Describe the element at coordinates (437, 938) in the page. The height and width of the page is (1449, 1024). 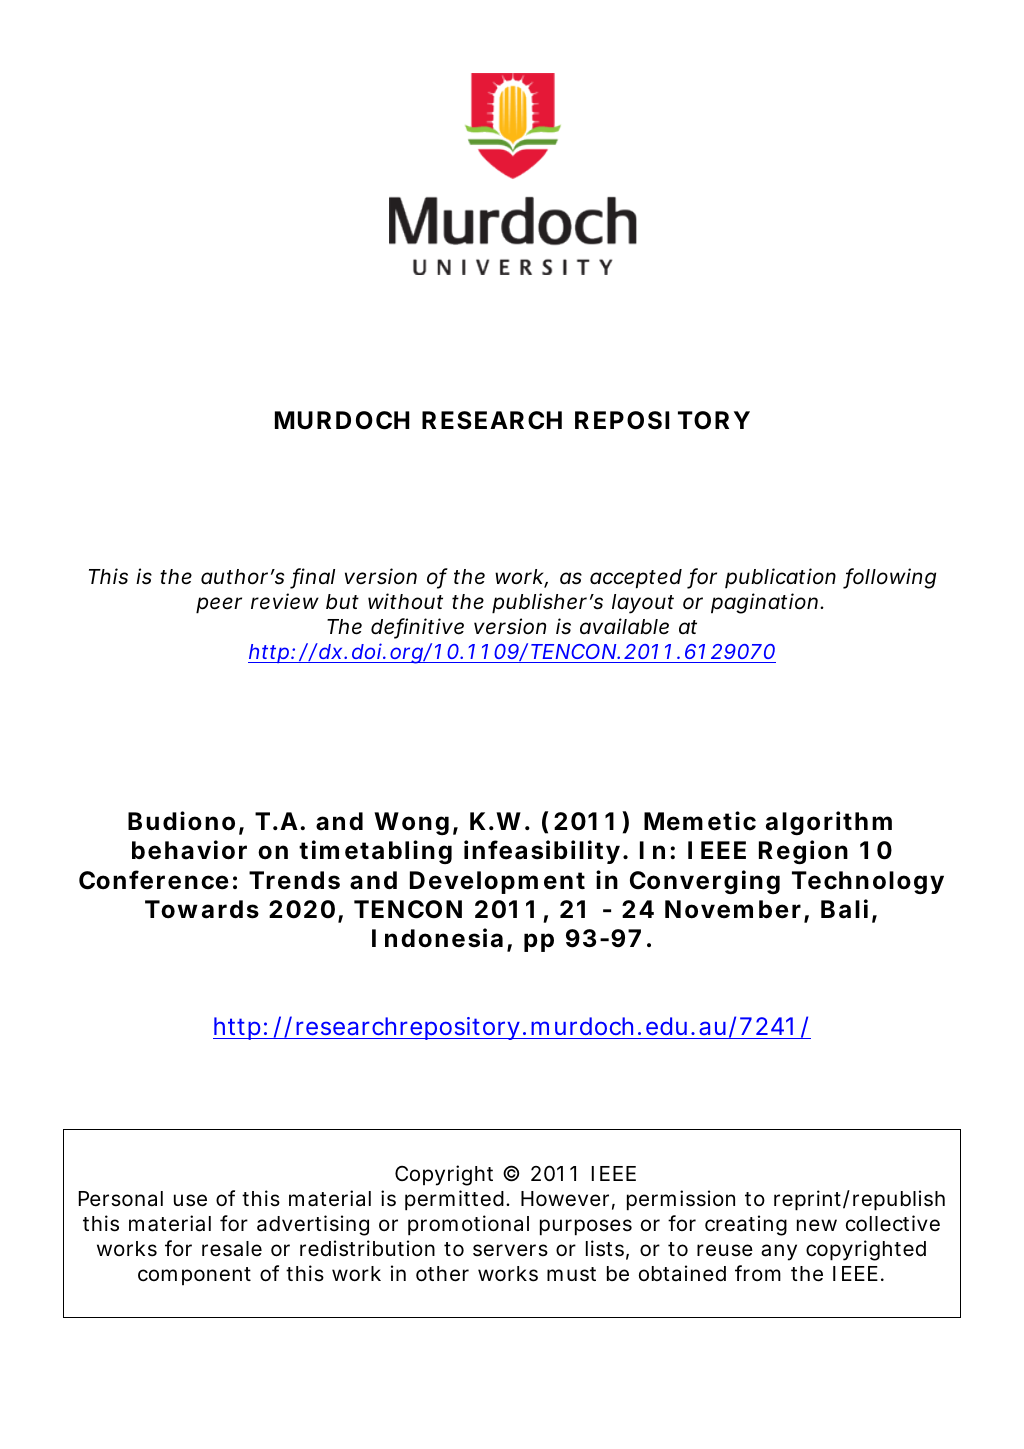
I see `Indonesia` at that location.
